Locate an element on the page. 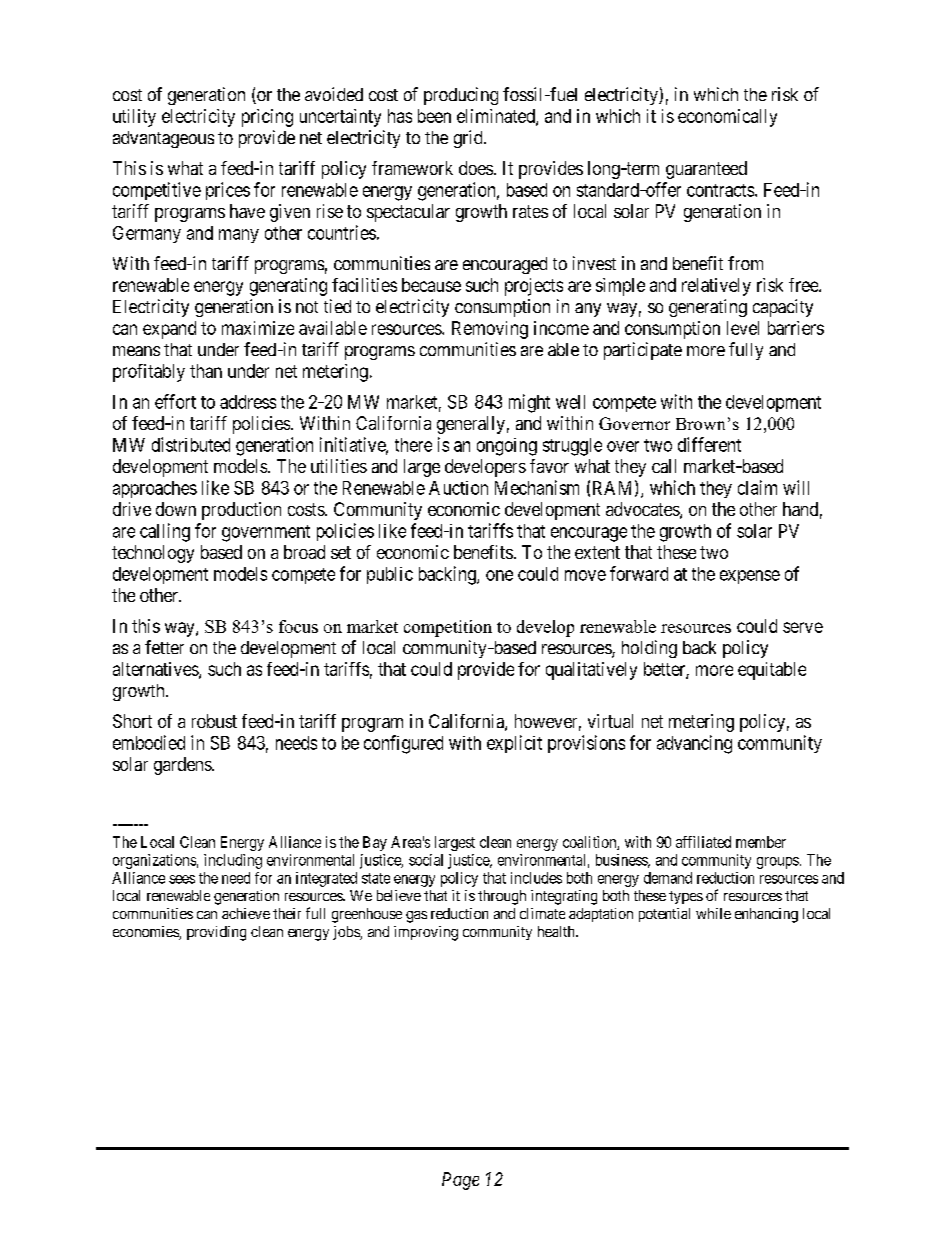 The width and height of the image is (952, 1233). alternatives is located at coordinates (156, 670).
